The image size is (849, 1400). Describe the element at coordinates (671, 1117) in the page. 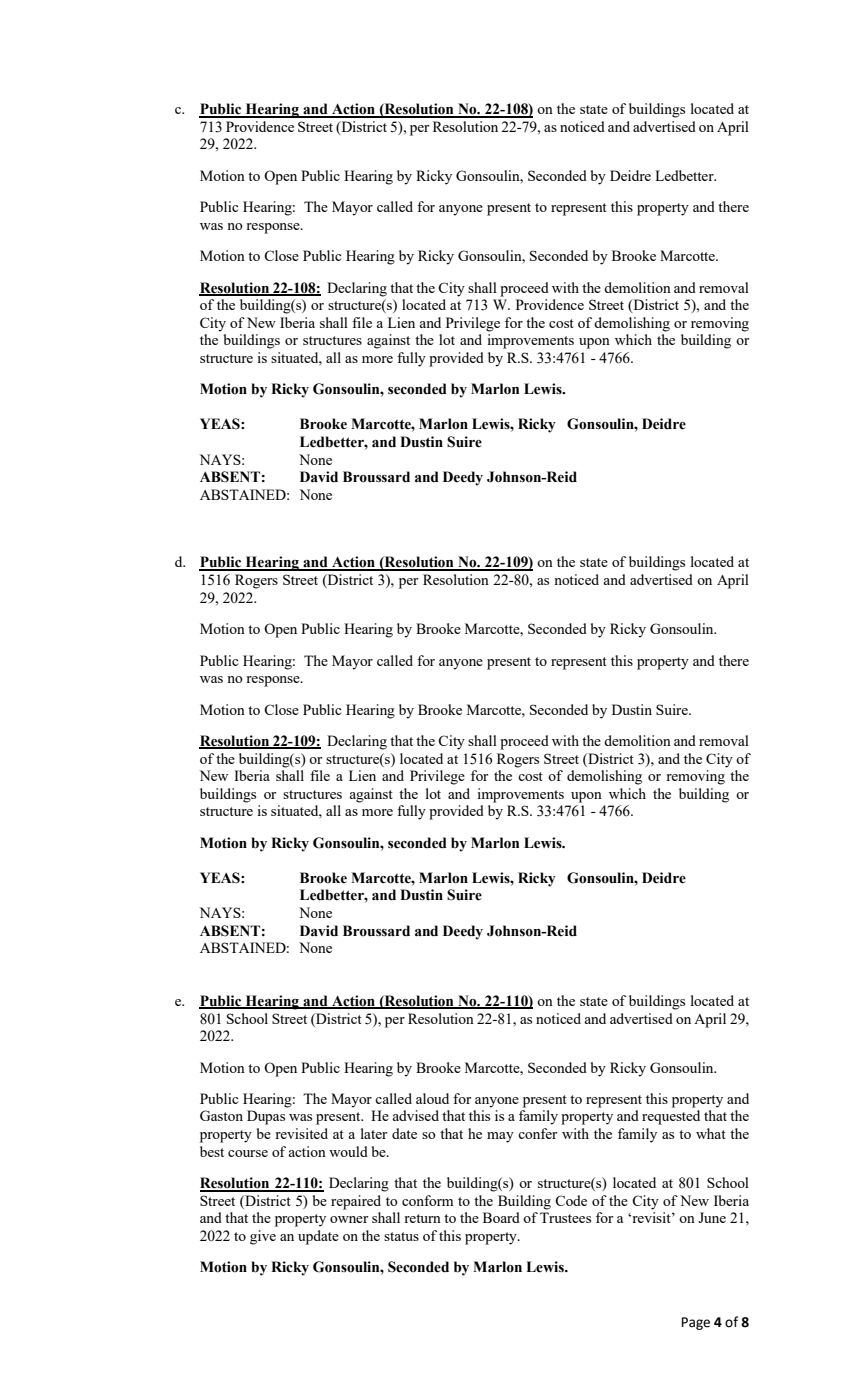

I see `requested` at that location.
